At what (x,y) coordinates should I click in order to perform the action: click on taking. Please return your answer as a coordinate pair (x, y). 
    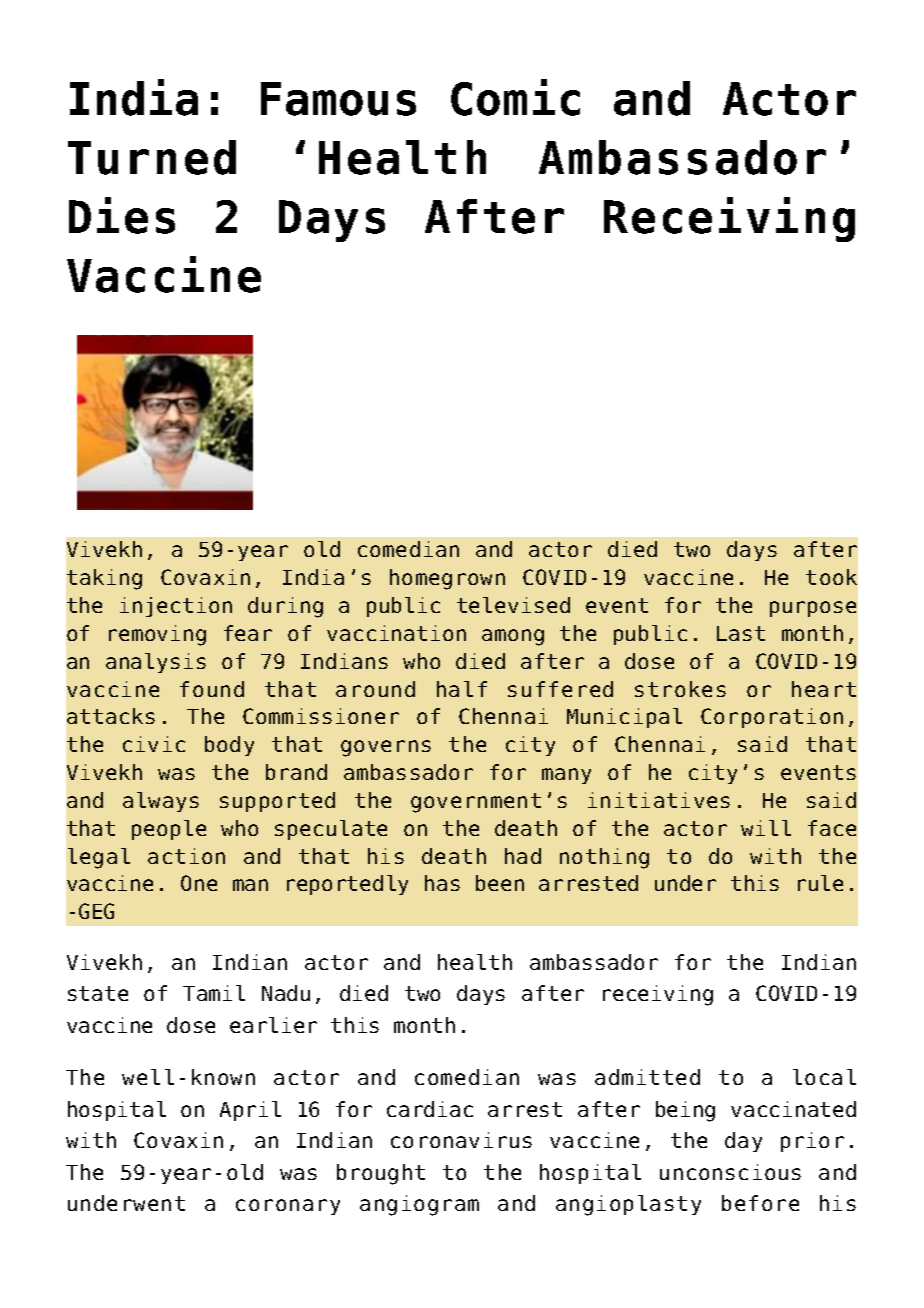
    Looking at the image, I should click on (104, 579).
